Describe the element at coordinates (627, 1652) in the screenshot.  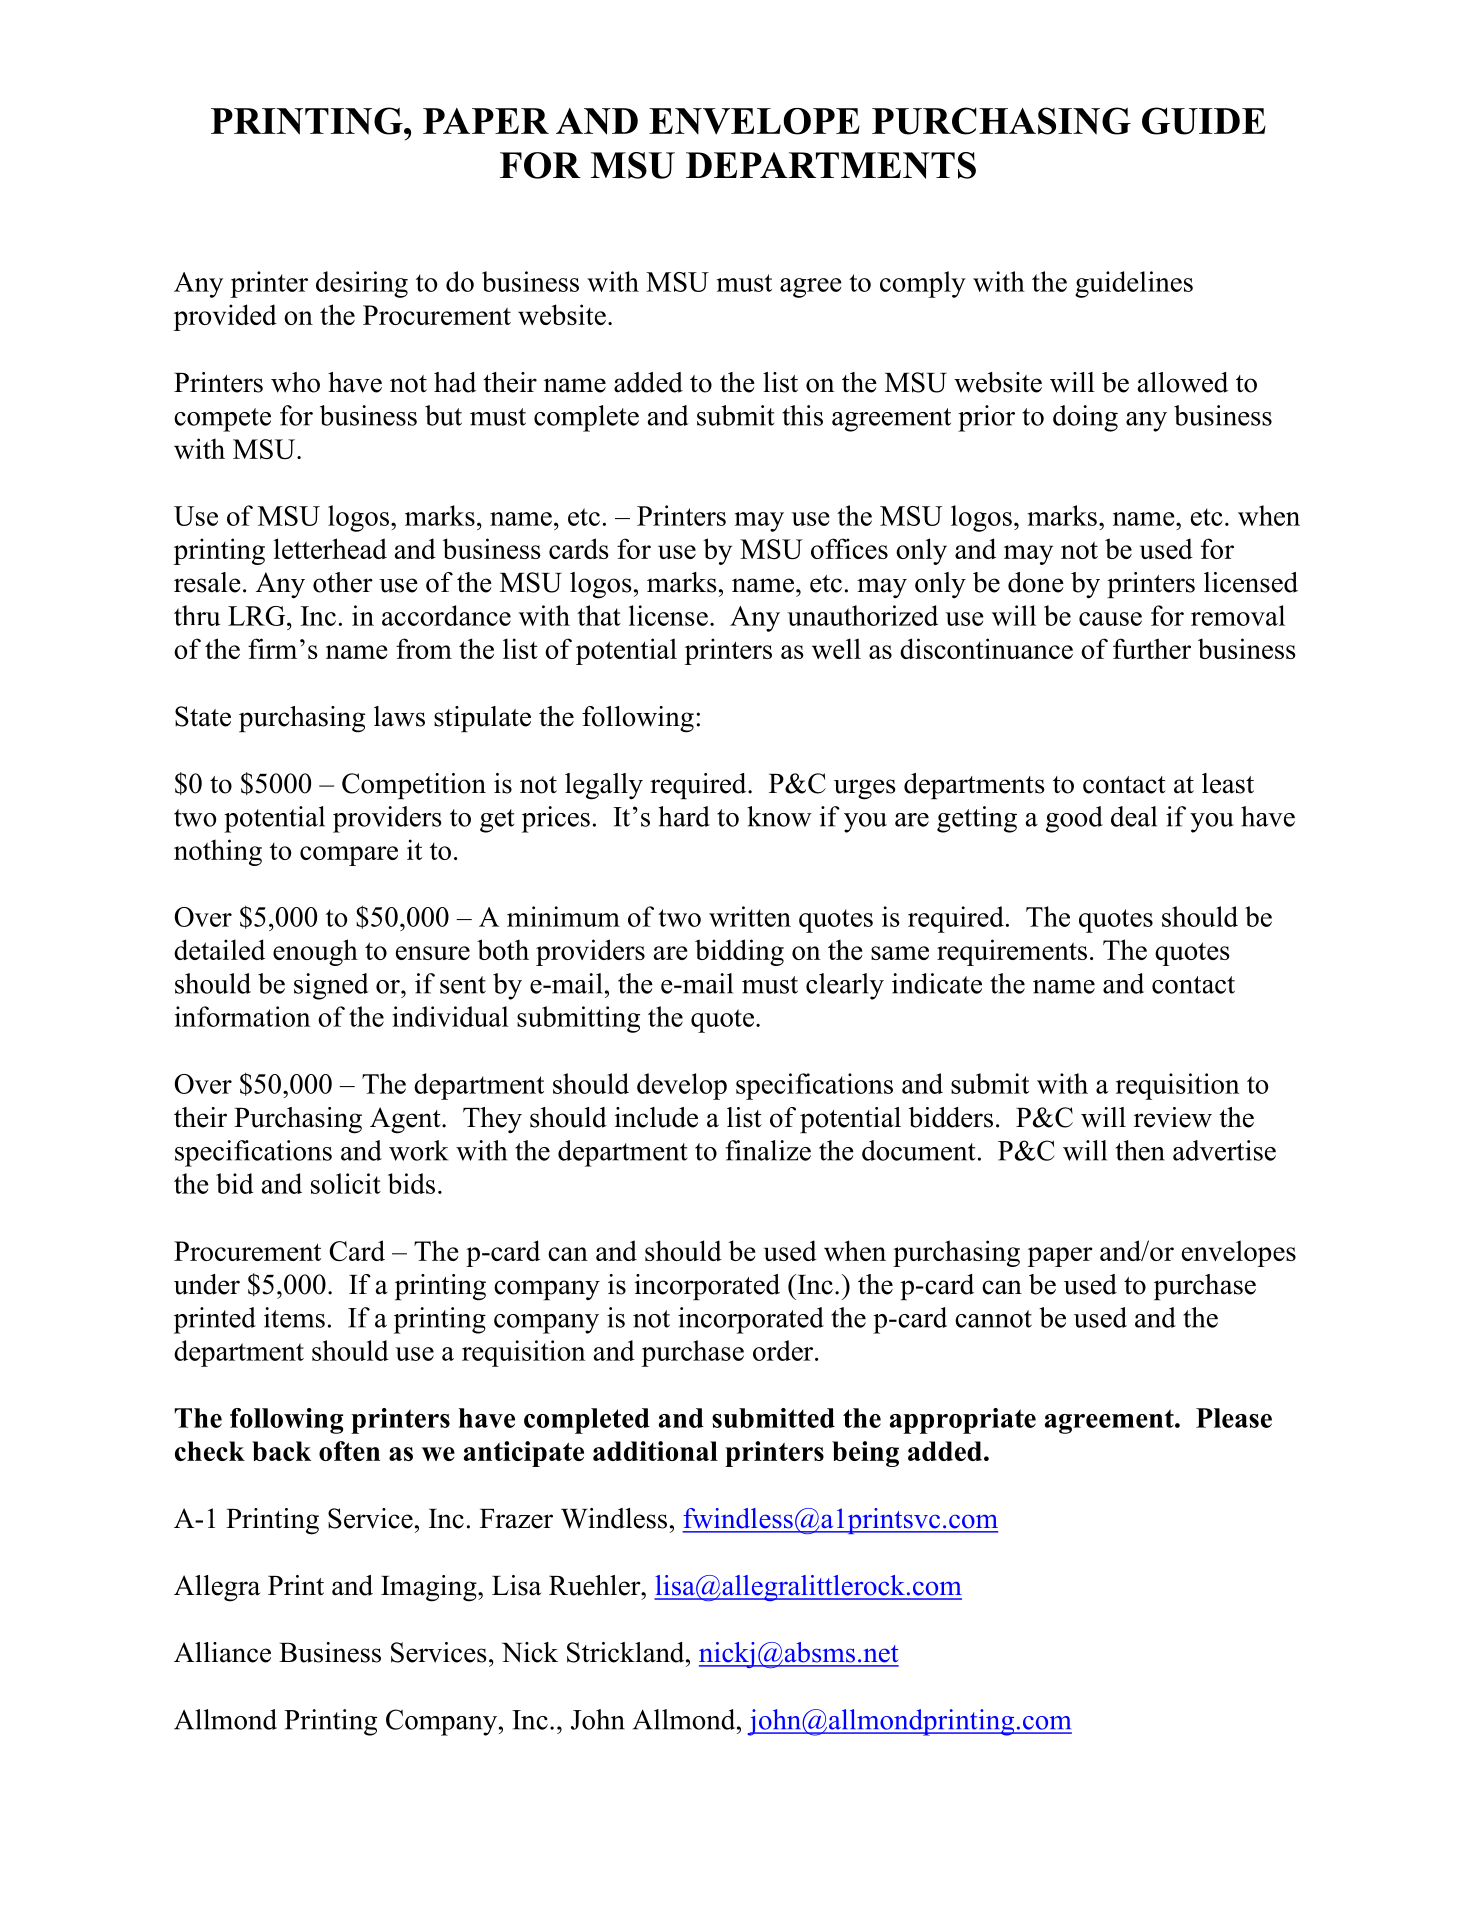
I see `Strickland` at that location.
